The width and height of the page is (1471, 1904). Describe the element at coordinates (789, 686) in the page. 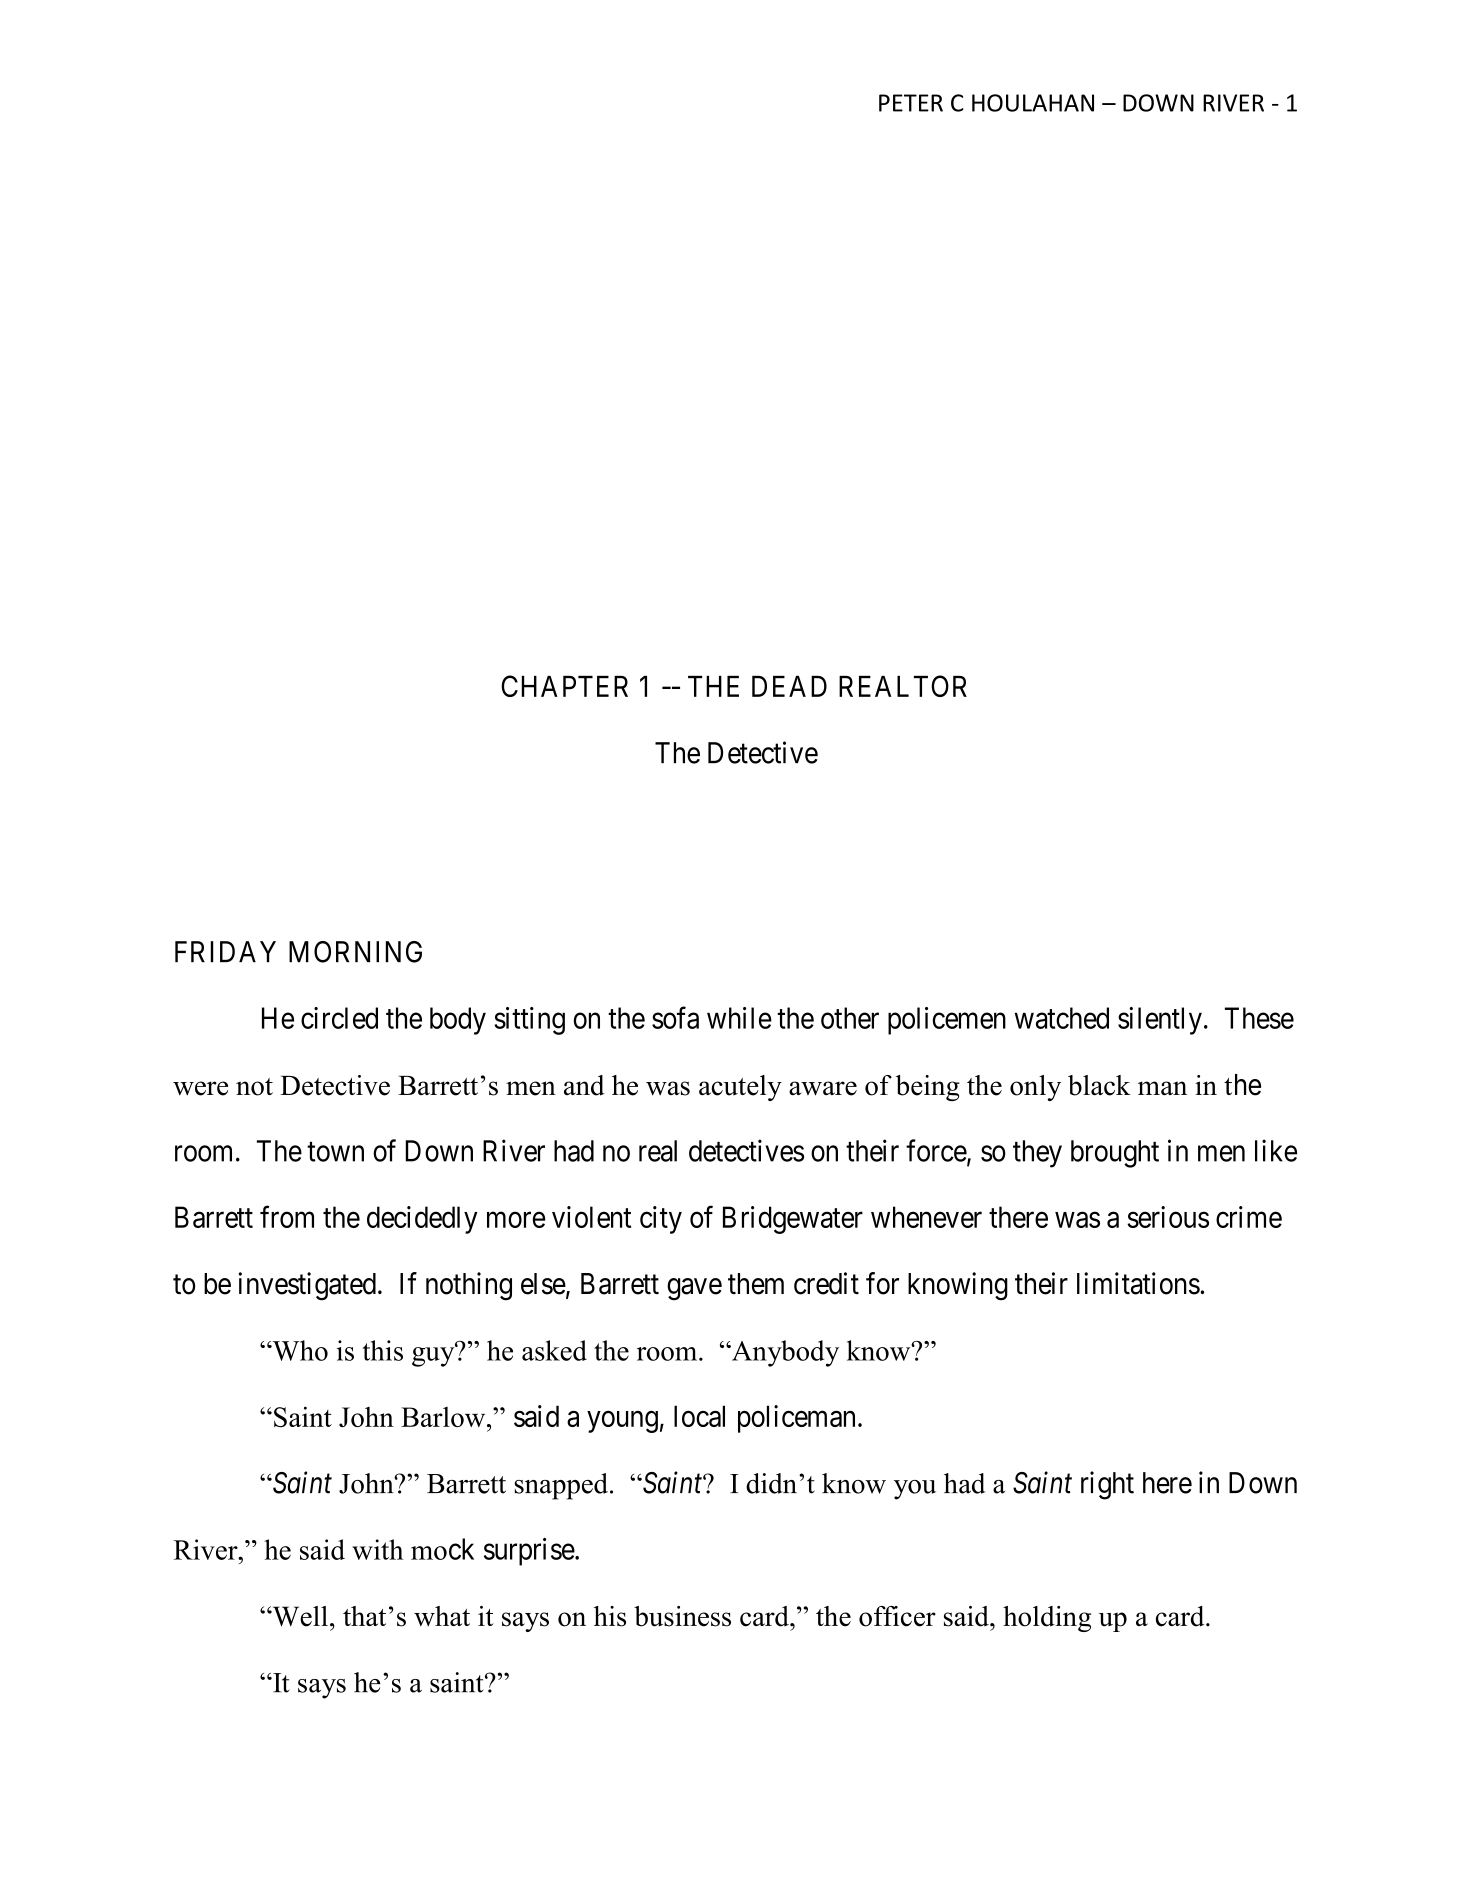

I see `DEAD` at that location.
